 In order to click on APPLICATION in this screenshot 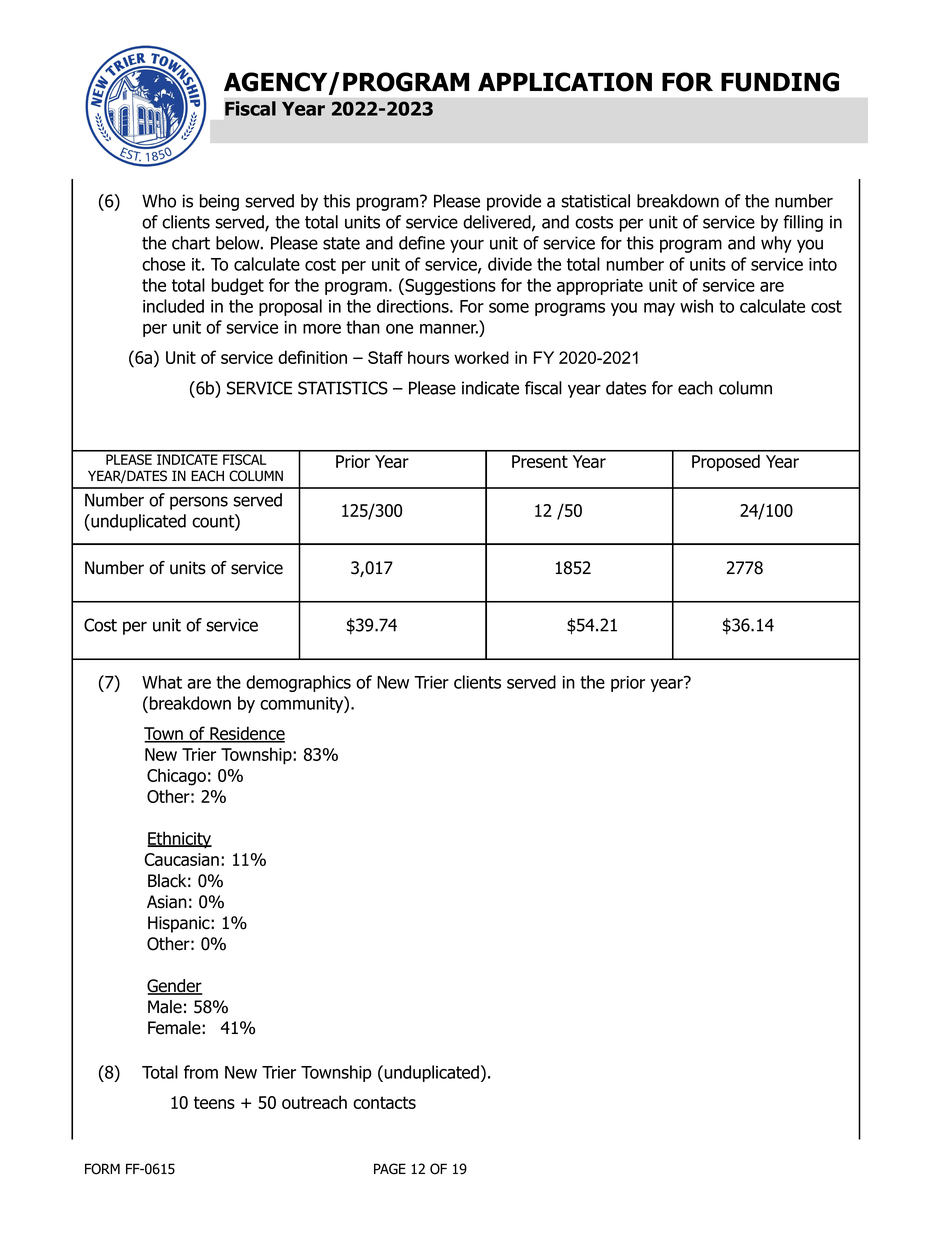, I will do `click(565, 82)`.
